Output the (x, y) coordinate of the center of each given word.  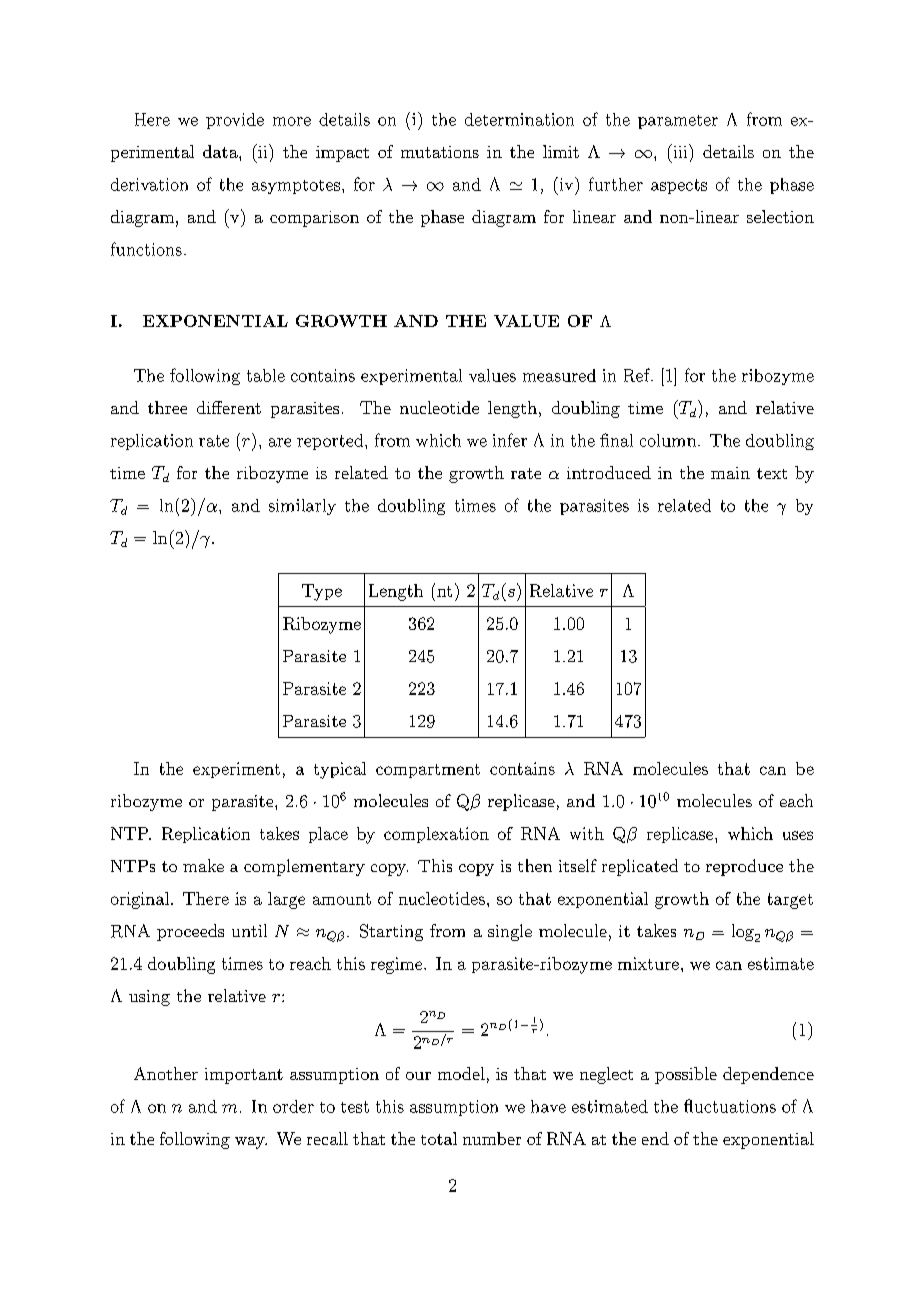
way (251, 1143)
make (203, 865)
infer (510, 440)
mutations (440, 152)
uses (798, 835)
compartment (428, 771)
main (730, 473)
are (280, 442)
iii (680, 151)
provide (235, 121)
